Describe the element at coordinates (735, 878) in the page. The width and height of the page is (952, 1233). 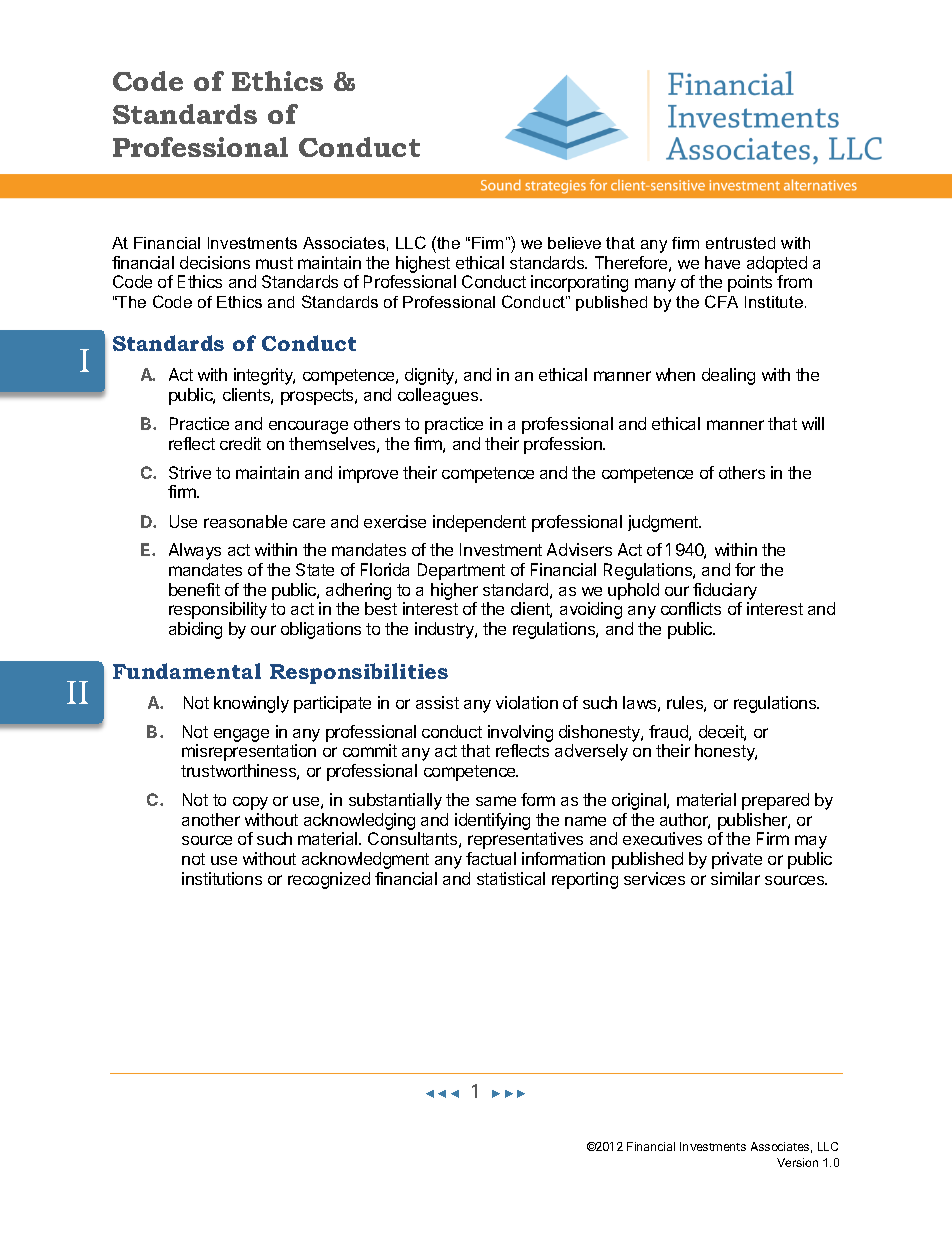
I see `similar` at that location.
